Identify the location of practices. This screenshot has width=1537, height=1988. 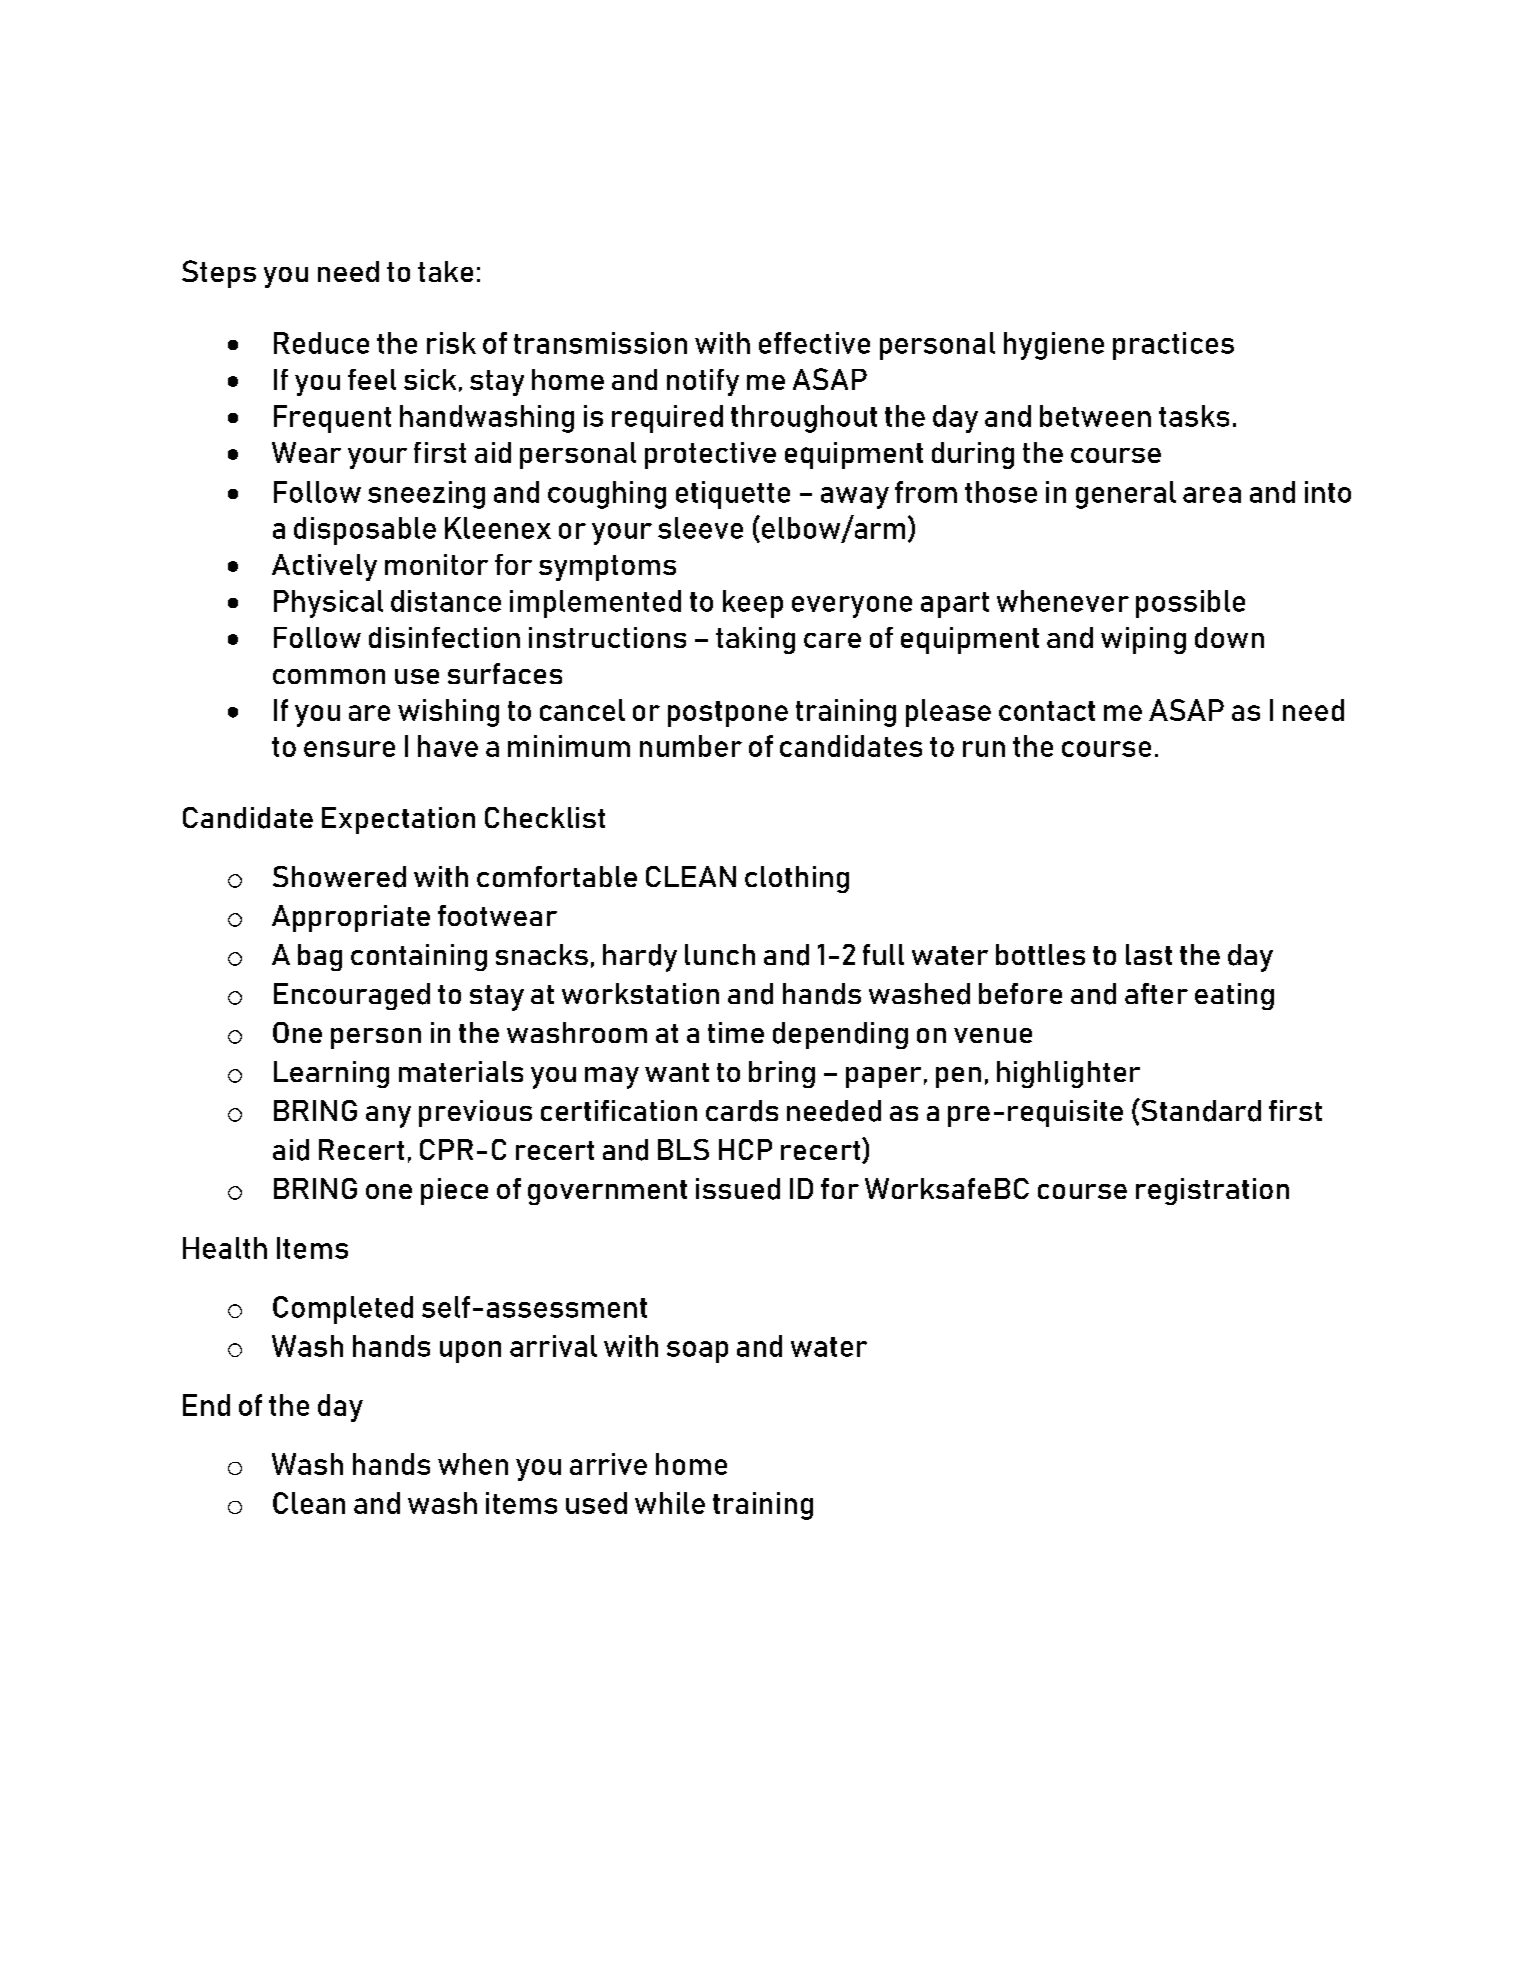
(1173, 346).
